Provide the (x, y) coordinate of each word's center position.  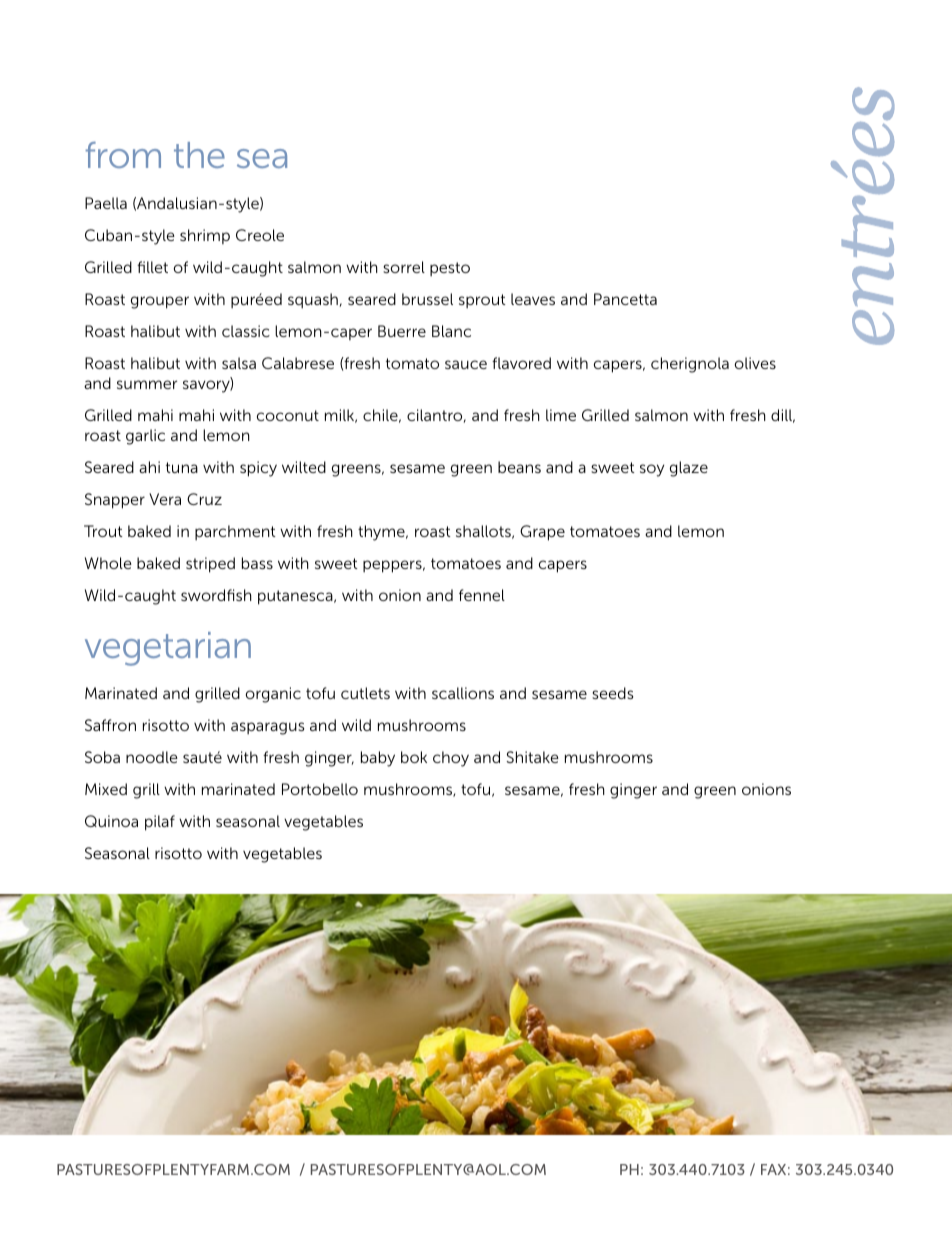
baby (378, 759)
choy (451, 759)
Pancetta (625, 299)
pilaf (160, 823)
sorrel (404, 267)
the (199, 155)
